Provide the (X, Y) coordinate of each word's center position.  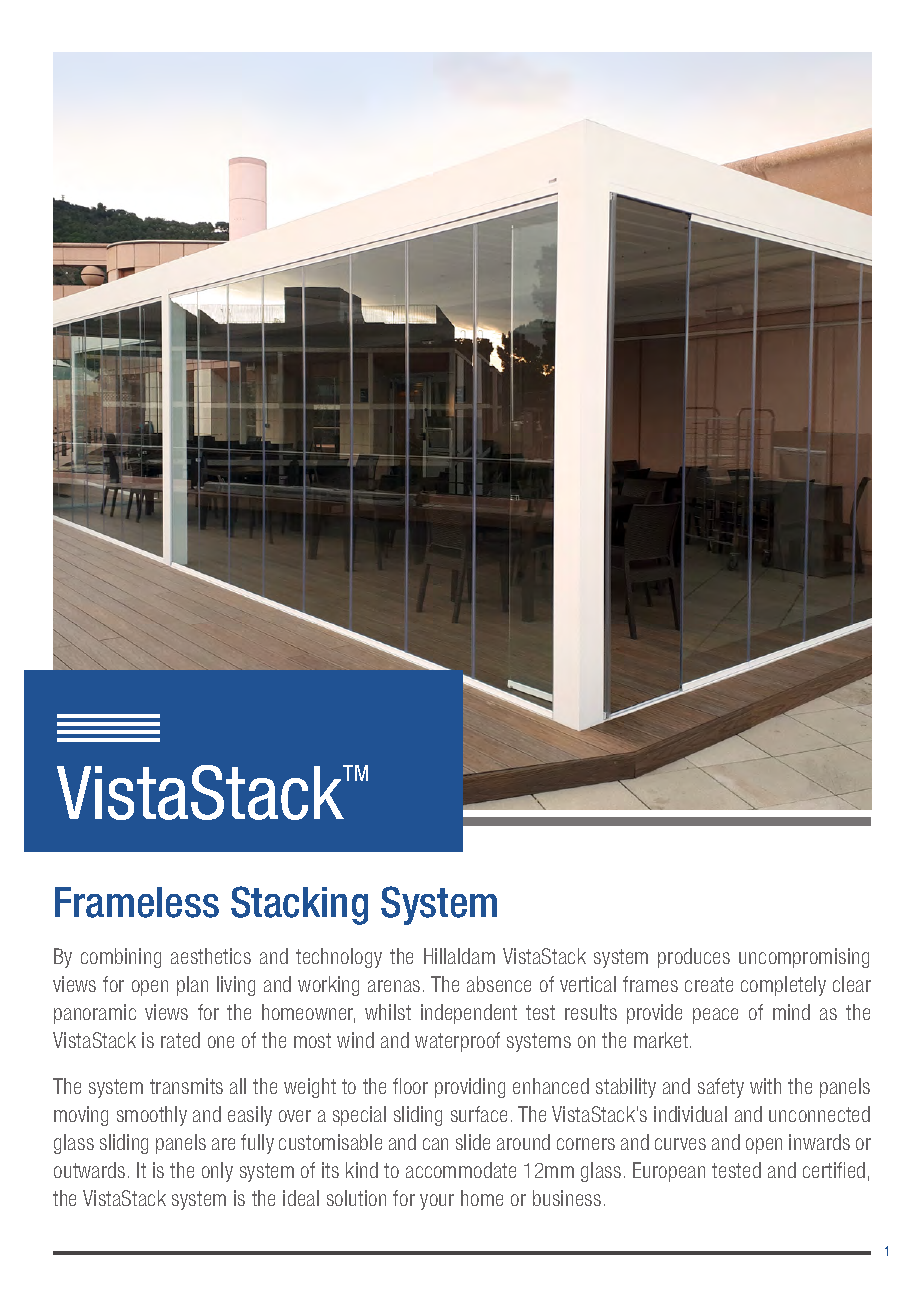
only (217, 1172)
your (437, 1202)
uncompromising (804, 958)
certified (834, 1170)
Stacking (299, 905)
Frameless (137, 902)
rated (180, 1040)
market (662, 1040)
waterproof (457, 1042)
